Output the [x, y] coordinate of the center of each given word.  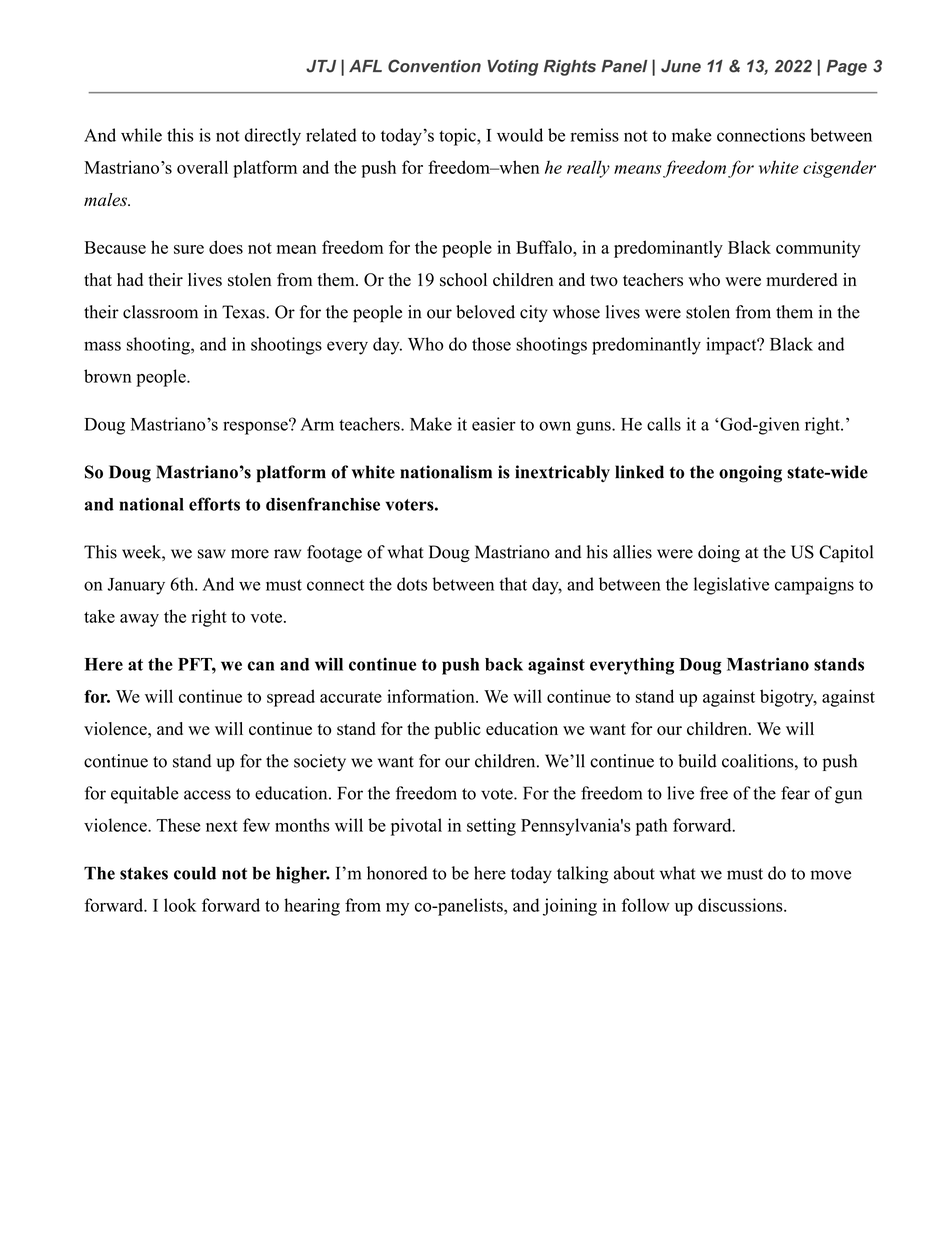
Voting [512, 68]
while [141, 135]
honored [397, 873]
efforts [214, 504]
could [195, 873]
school [463, 280]
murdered [802, 279]
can [261, 666]
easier [494, 424]
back [504, 664]
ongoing [750, 474]
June [681, 66]
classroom [160, 312]
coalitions [758, 761]
